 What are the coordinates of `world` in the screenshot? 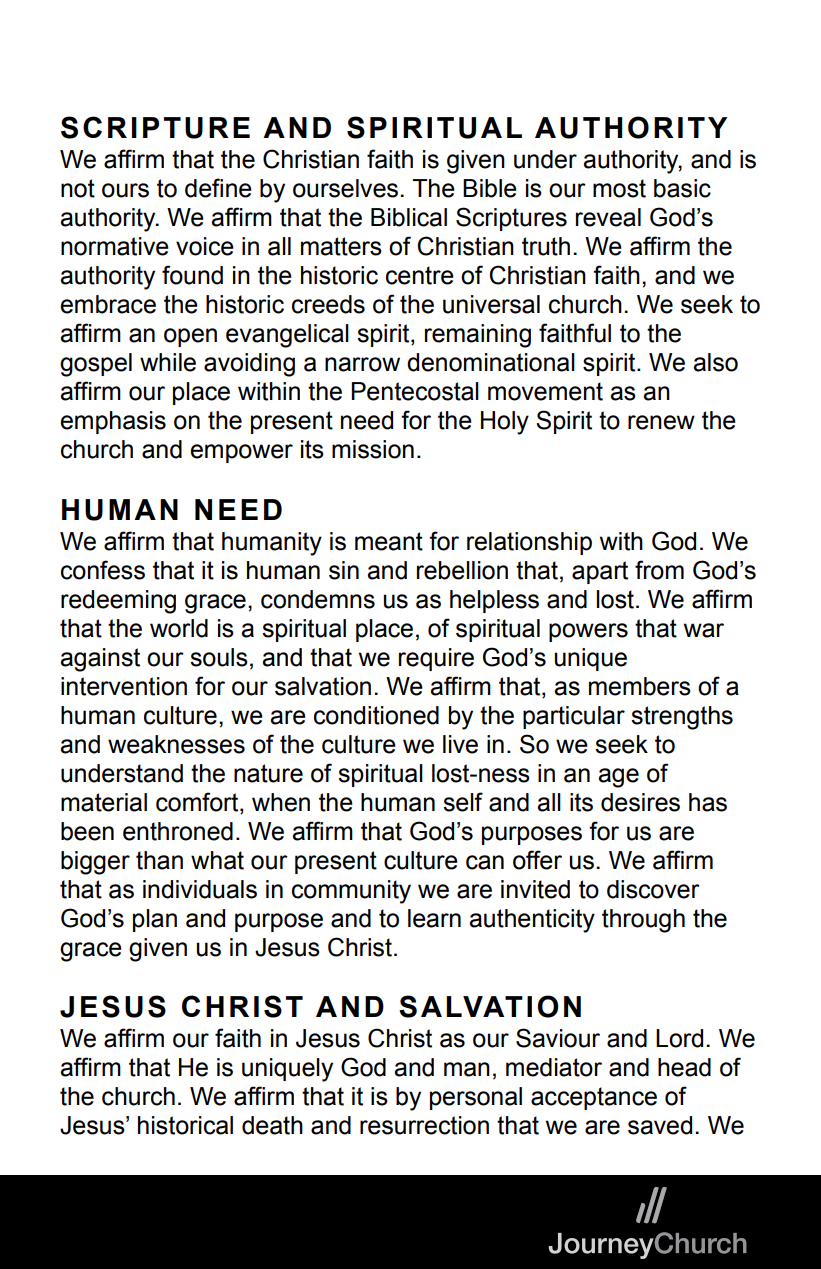 It's located at (179, 628).
